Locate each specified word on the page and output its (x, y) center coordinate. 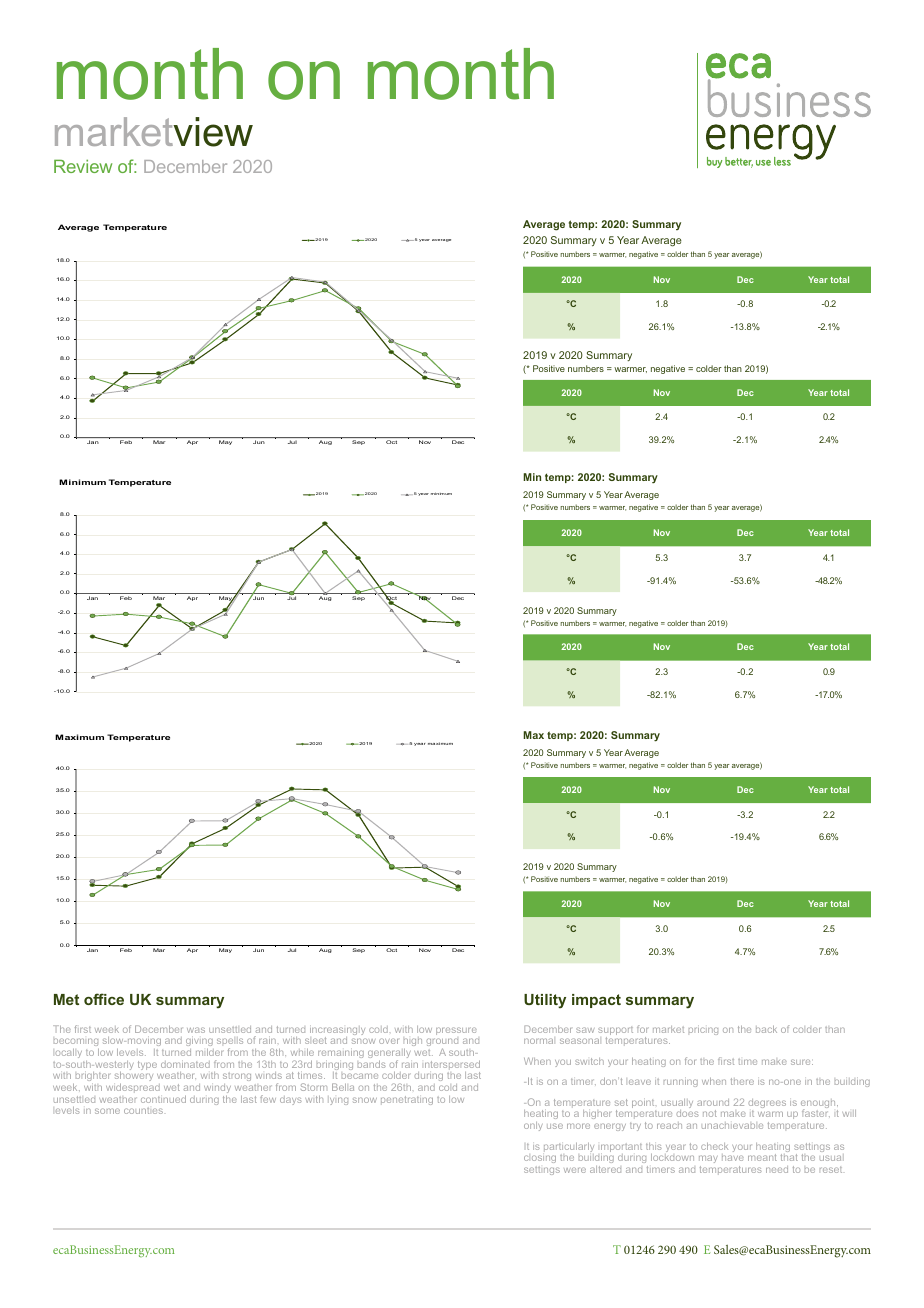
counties (143, 1111)
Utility (545, 1001)
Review (83, 166)
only (533, 1126)
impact (596, 1001)
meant (762, 1157)
